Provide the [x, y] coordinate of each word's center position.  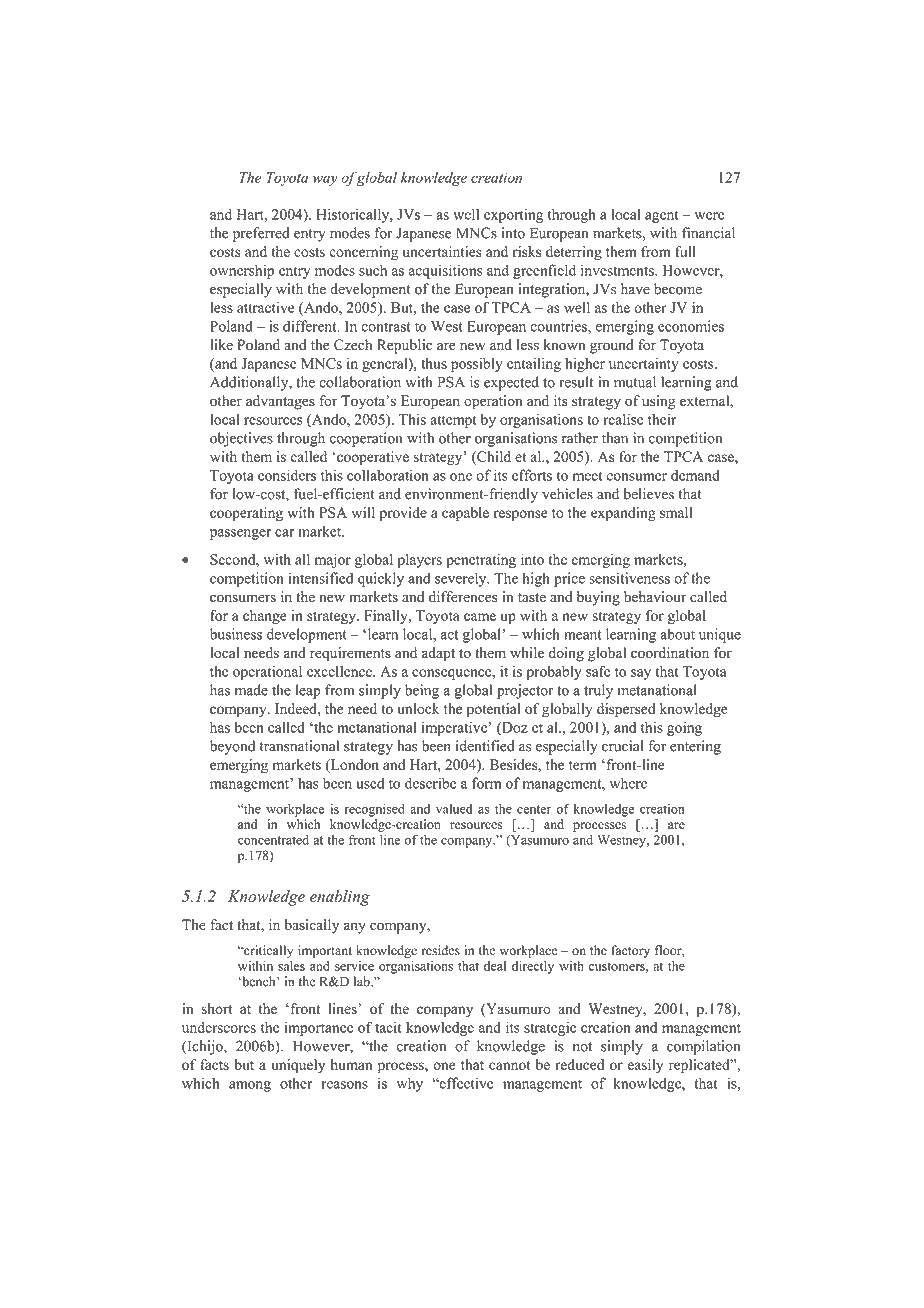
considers [287, 475]
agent [662, 216]
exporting [513, 215]
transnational [299, 746]
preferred [261, 234]
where [628, 783]
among [250, 1086]
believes [649, 494]
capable [465, 514]
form [486, 783]
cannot [509, 1065]
